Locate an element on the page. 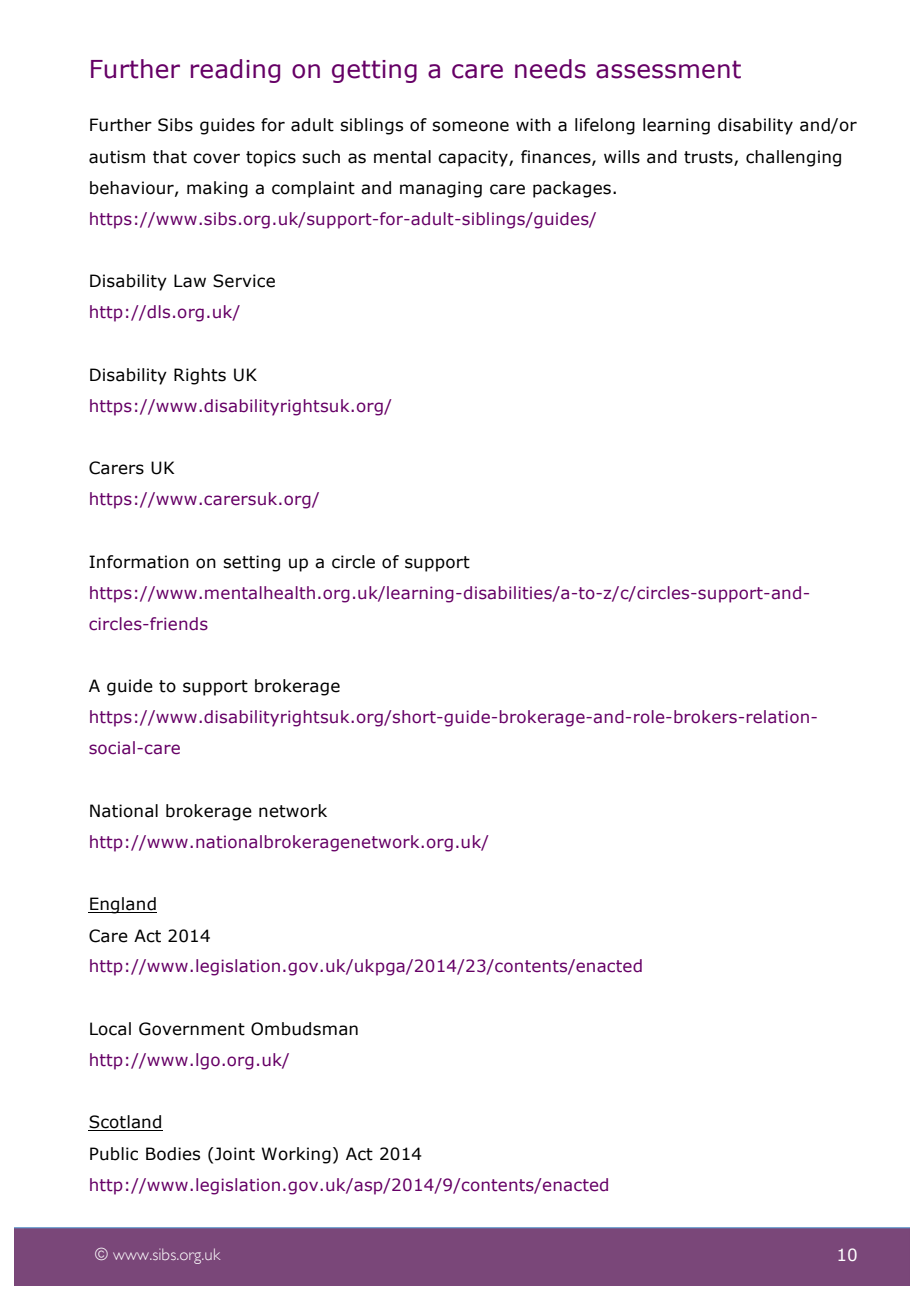 This page has width=924, height=1308. Ombudsman is located at coordinates (304, 1029).
